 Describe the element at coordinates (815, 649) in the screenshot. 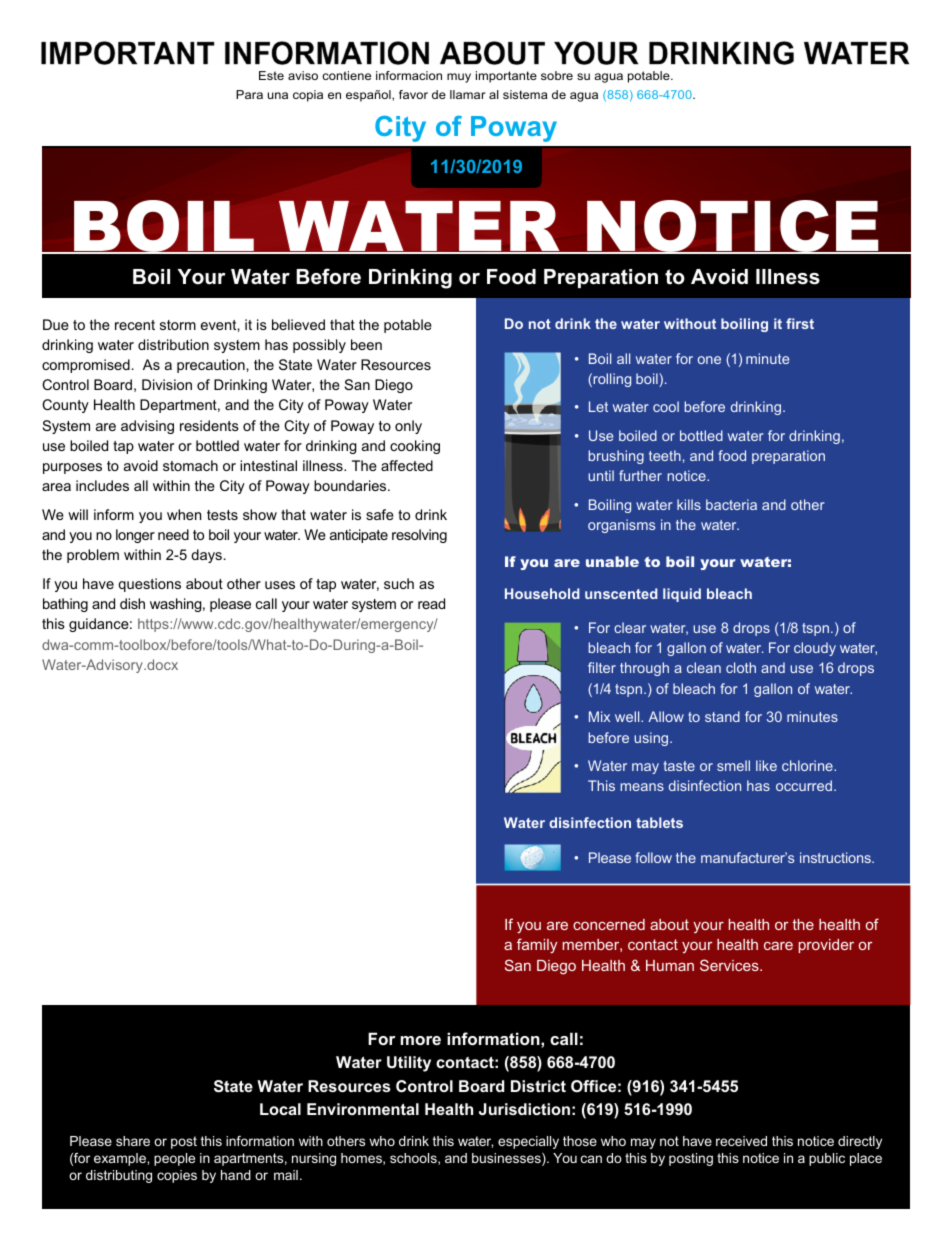

I see `cloudy` at that location.
